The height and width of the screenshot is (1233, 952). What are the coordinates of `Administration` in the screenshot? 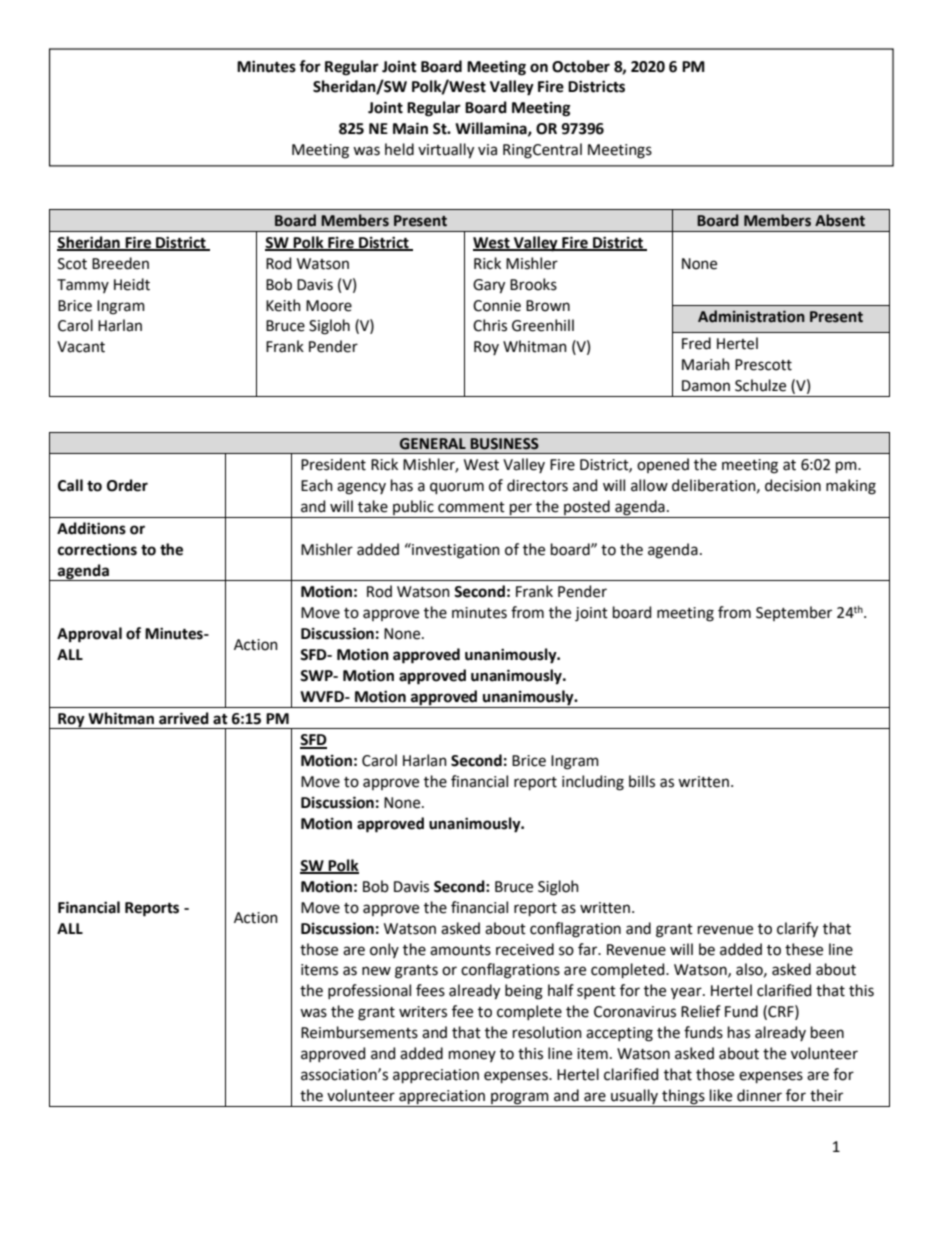 It's located at (751, 316).
